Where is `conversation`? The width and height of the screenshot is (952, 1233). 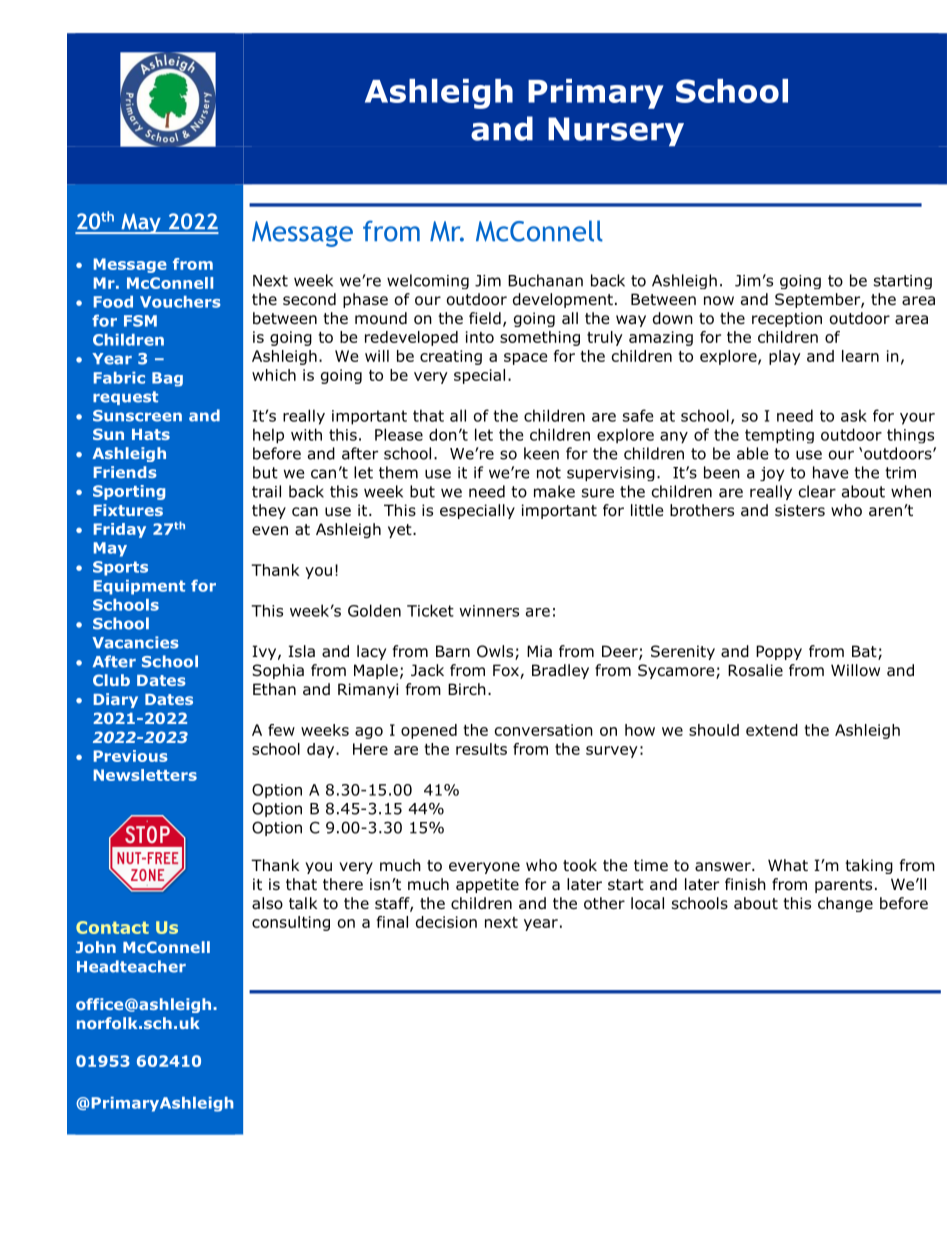 conversation is located at coordinates (544, 730).
